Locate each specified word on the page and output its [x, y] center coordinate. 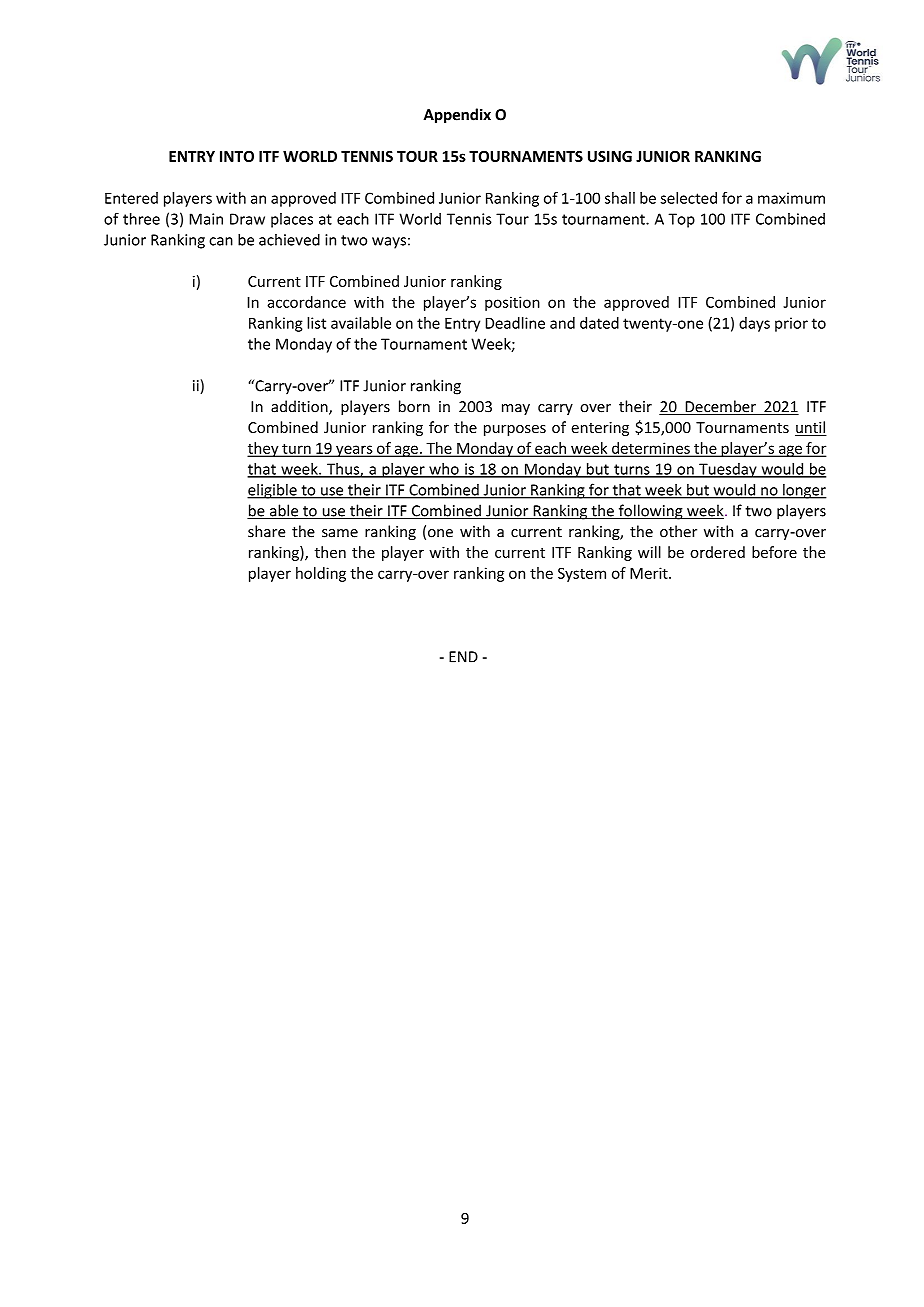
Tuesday [728, 470]
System [582, 574]
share [266, 531]
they [264, 449]
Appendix [457, 115]
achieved [289, 239]
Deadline [515, 323]
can [221, 241]
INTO [237, 156]
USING [610, 156]
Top [681, 220]
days [754, 324]
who [444, 470]
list [316, 323]
